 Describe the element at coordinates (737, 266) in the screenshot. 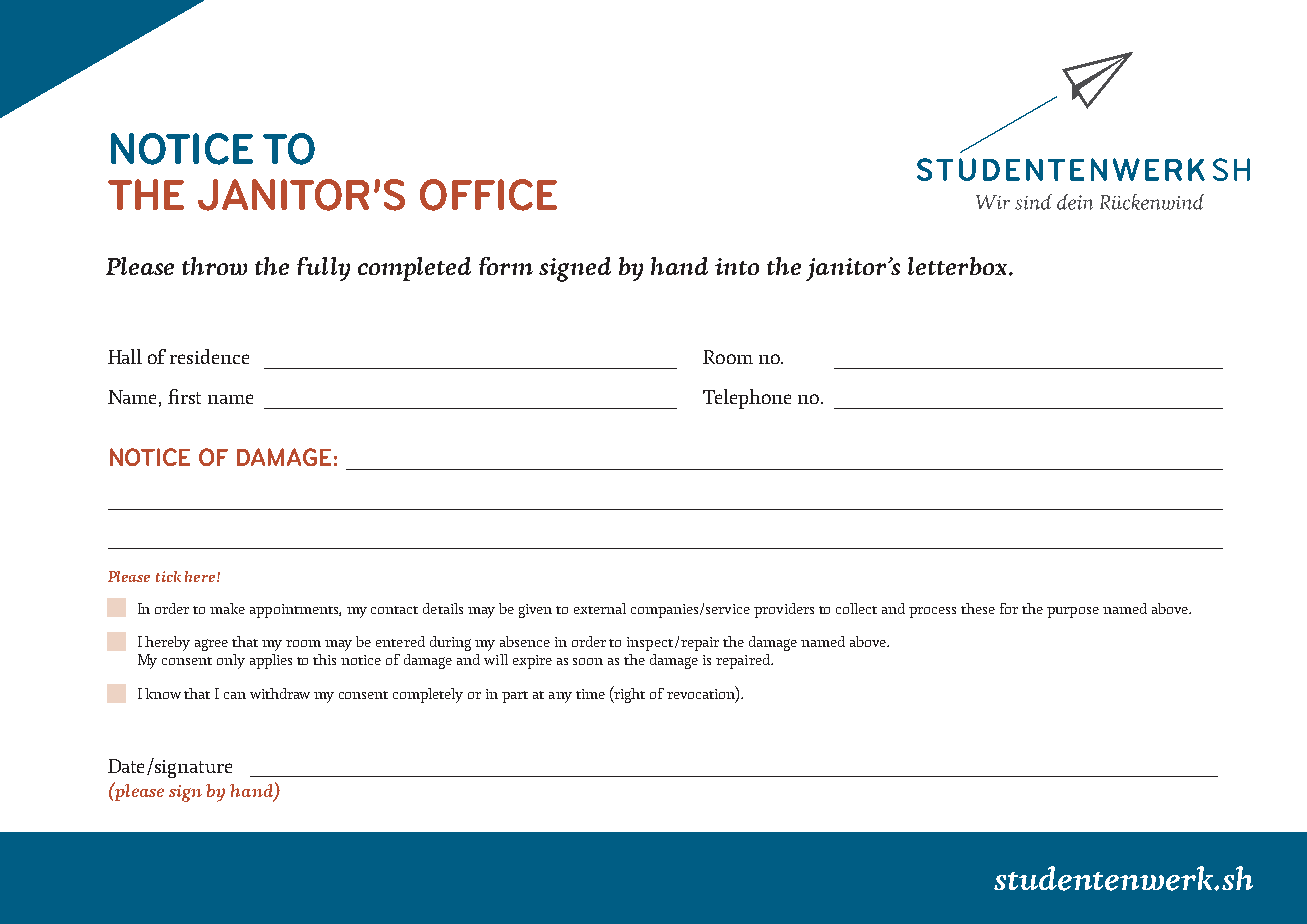

I see `into` at that location.
